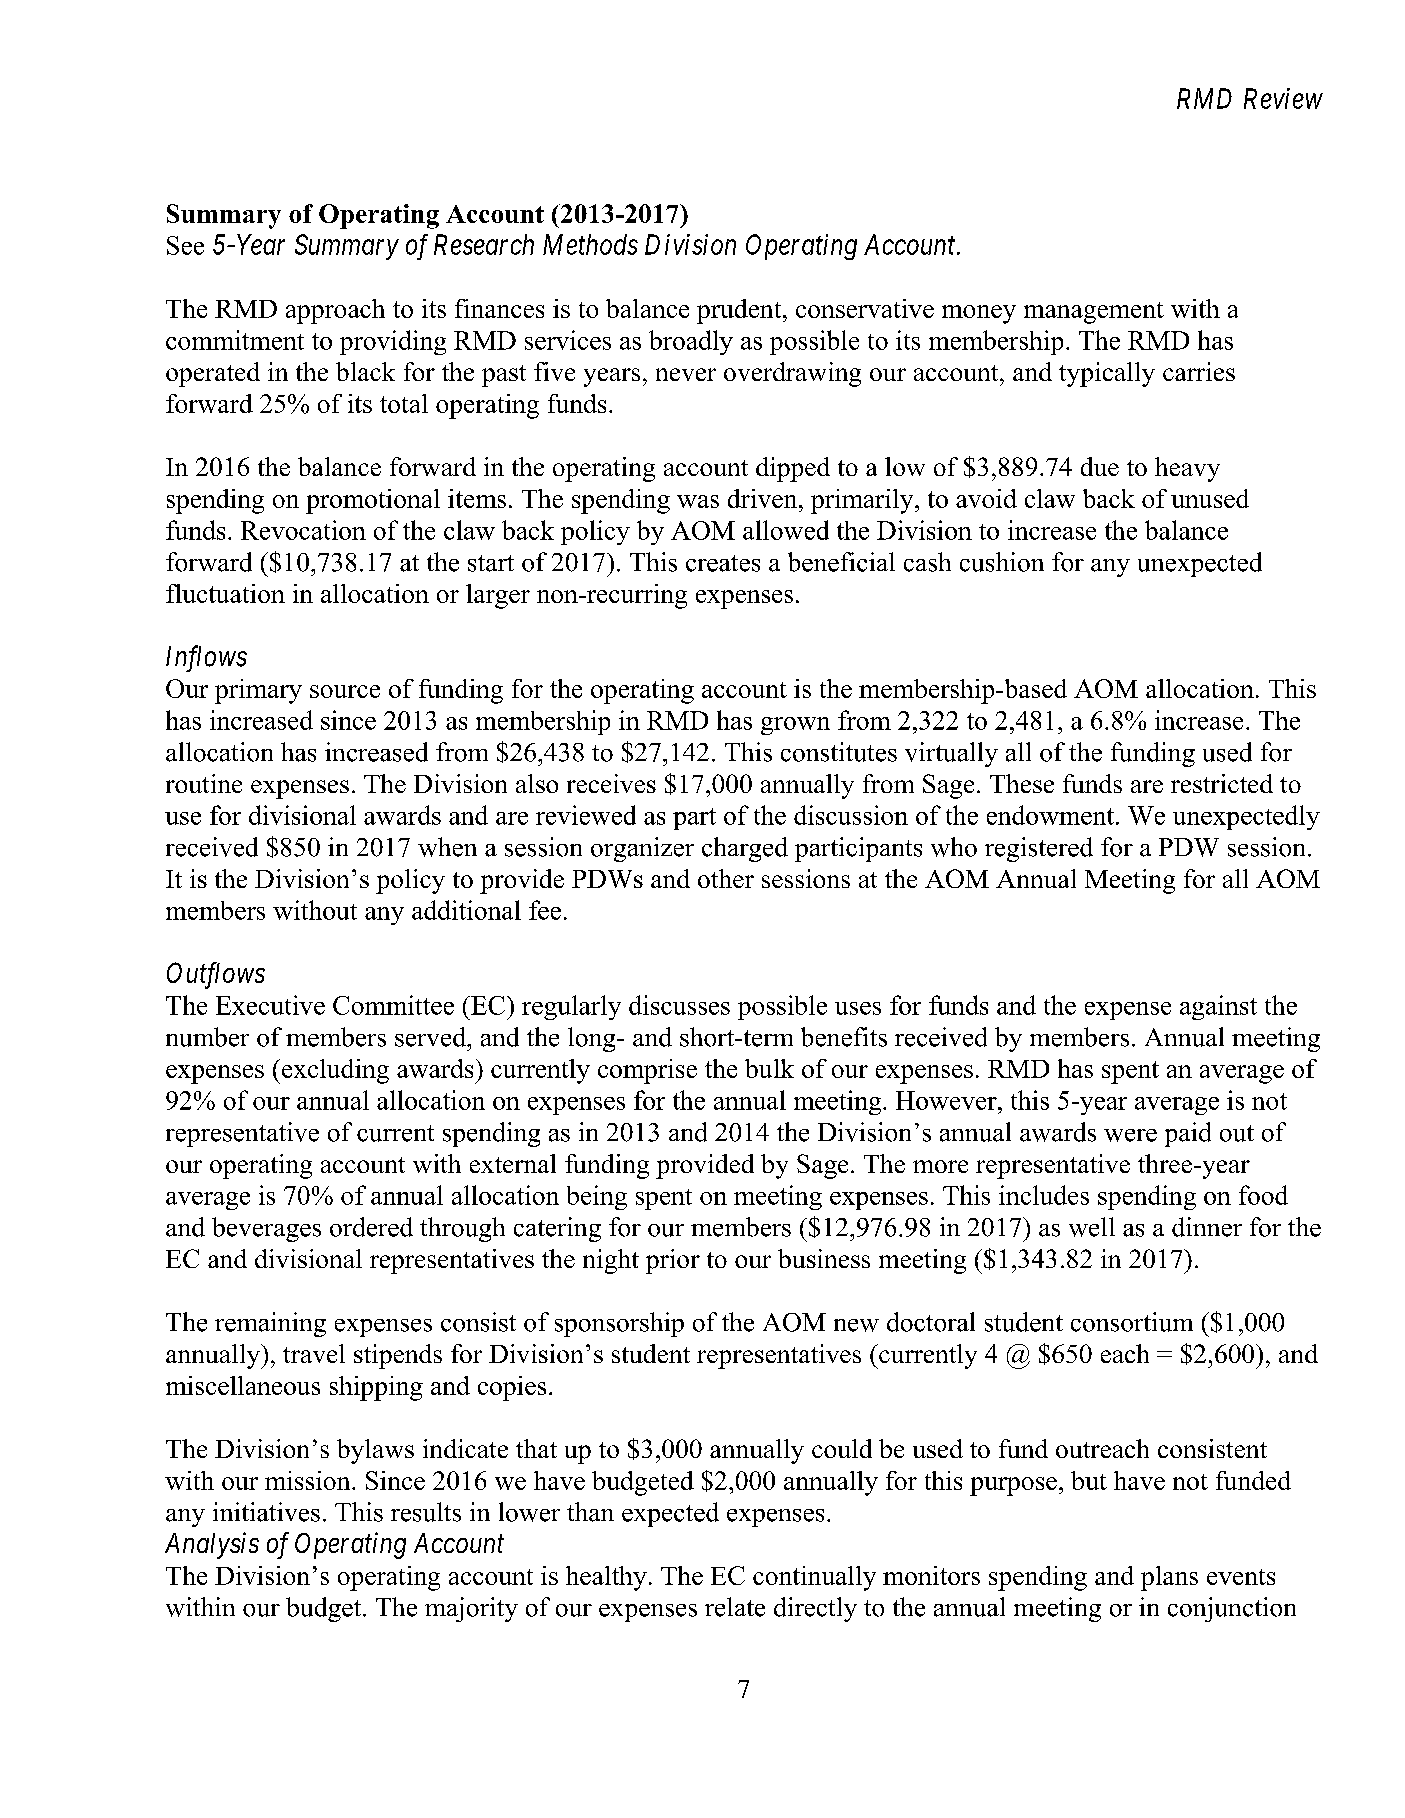 The width and height of the screenshot is (1405, 1818). I want to click on initiatives, so click(266, 1512).
